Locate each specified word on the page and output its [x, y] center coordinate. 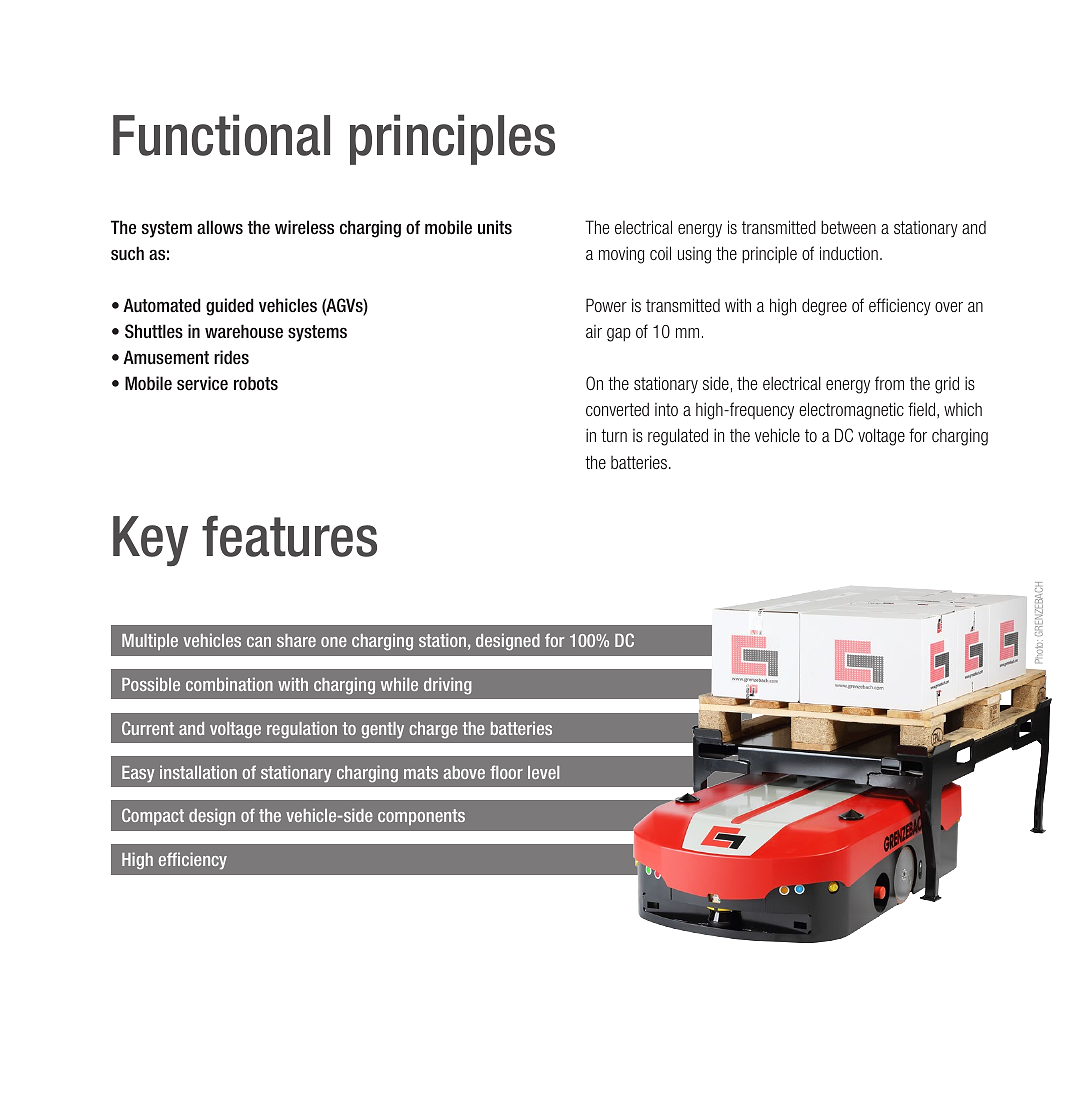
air [594, 331]
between [848, 227]
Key [150, 541]
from [889, 383]
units [495, 227]
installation [198, 772]
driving [448, 686]
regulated [678, 437]
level [543, 772]
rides [231, 357]
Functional [221, 135]
